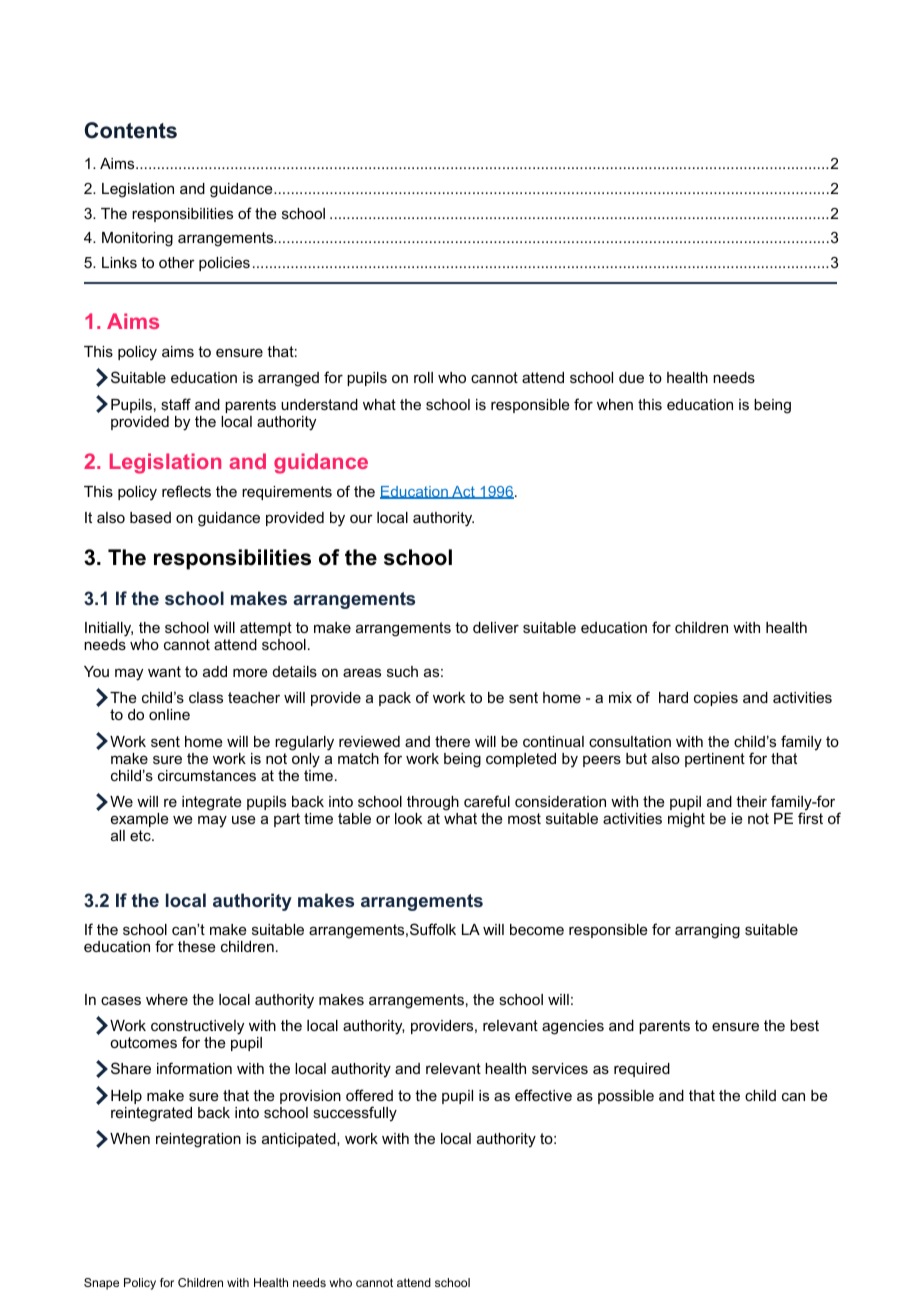  What do you see at coordinates (101, 1284) in the screenshot?
I see `Snape` at bounding box center [101, 1284].
